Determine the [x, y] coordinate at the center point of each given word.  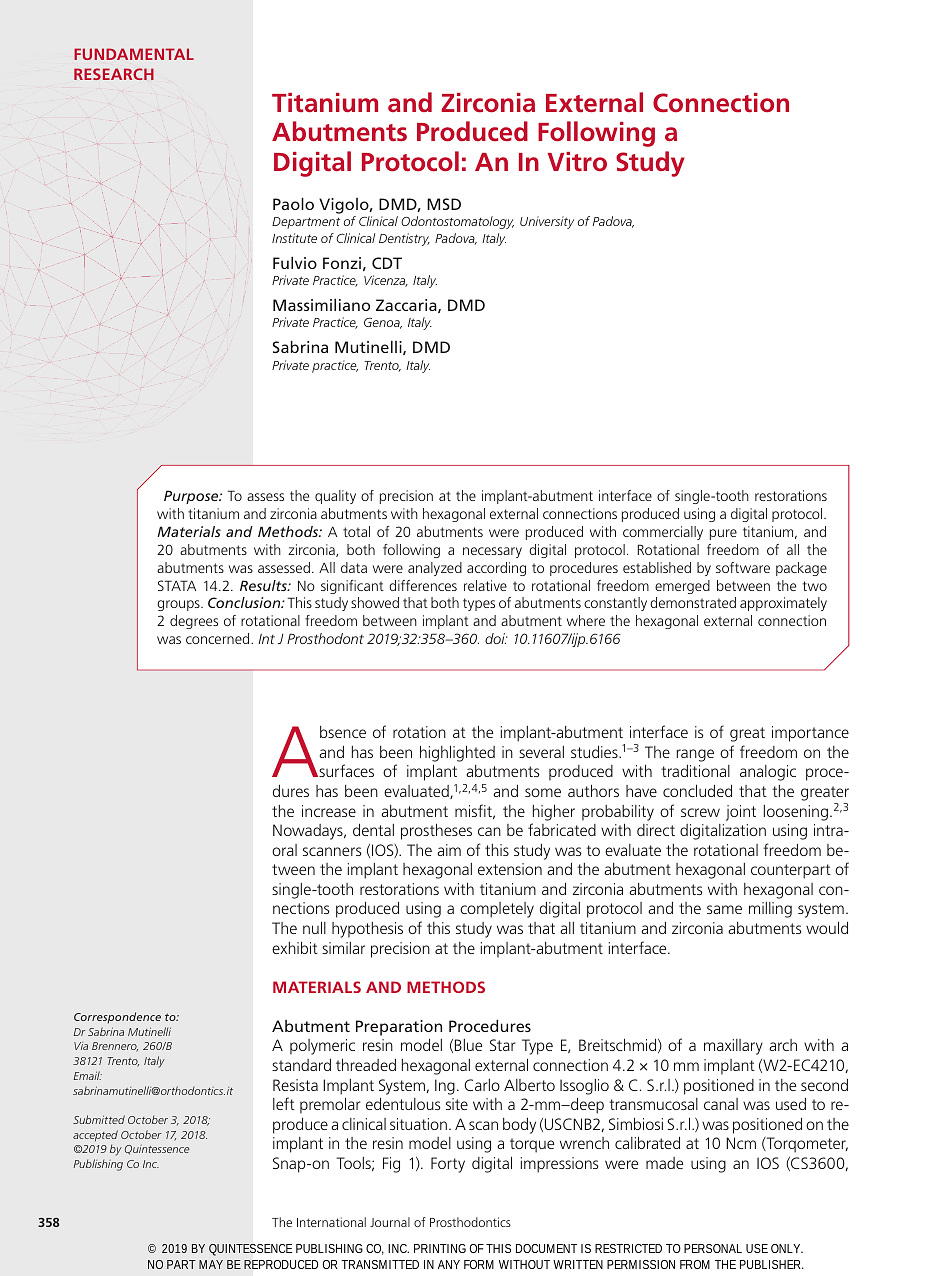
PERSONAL [713, 1248]
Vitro [577, 161]
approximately [783, 604]
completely [497, 910]
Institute [294, 238]
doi [496, 638]
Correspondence [117, 1018]
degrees [194, 622]
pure [723, 534]
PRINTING [440, 1248]
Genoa [383, 323]
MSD [444, 204]
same [724, 909]
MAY [211, 1264]
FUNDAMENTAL [134, 54]
